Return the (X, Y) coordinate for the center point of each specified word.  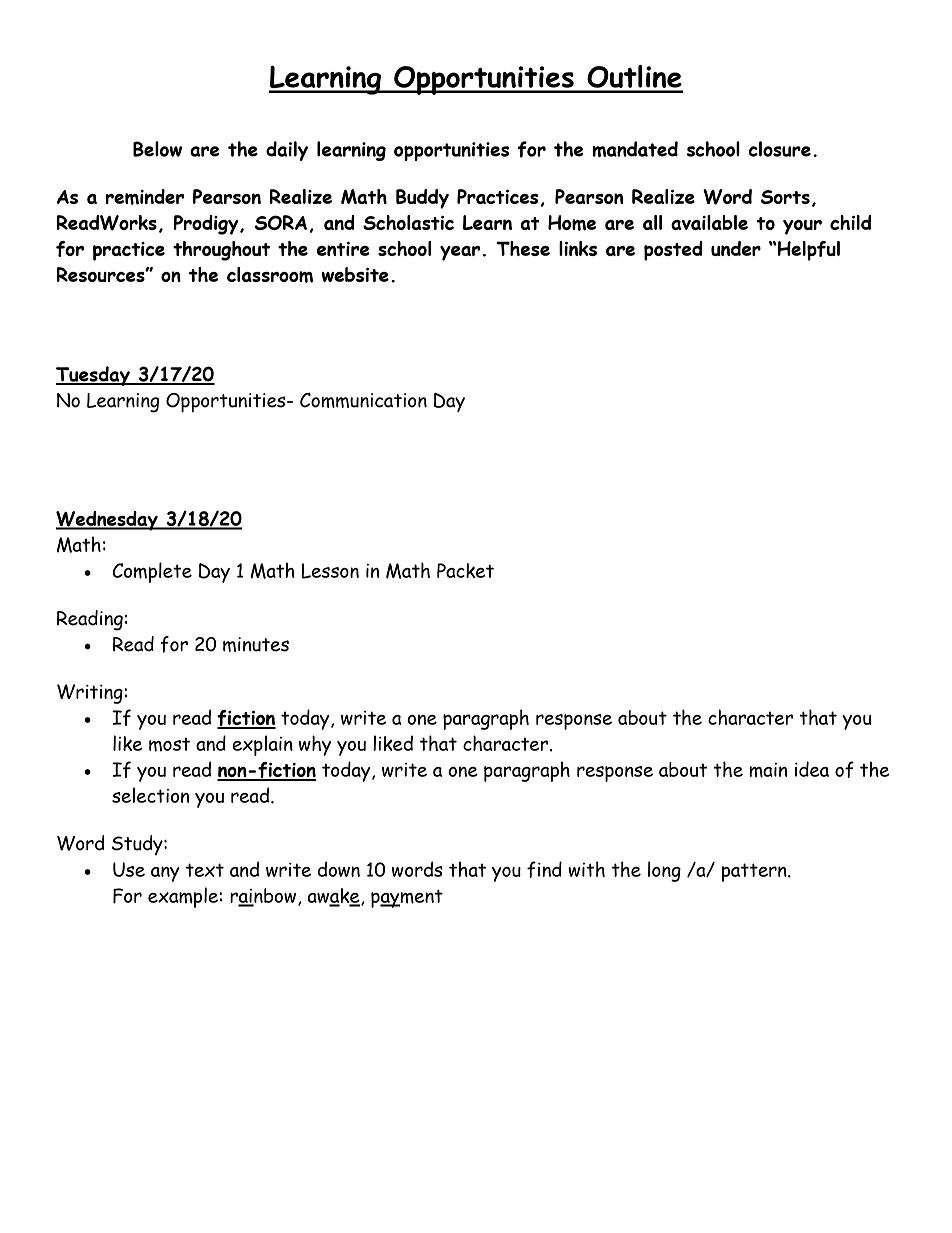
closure (780, 149)
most (169, 744)
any (165, 874)
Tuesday (94, 376)
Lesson (330, 571)
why (315, 745)
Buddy (422, 199)
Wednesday (108, 521)
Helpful (808, 251)
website (355, 274)
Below (157, 149)
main (768, 770)
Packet (465, 570)
